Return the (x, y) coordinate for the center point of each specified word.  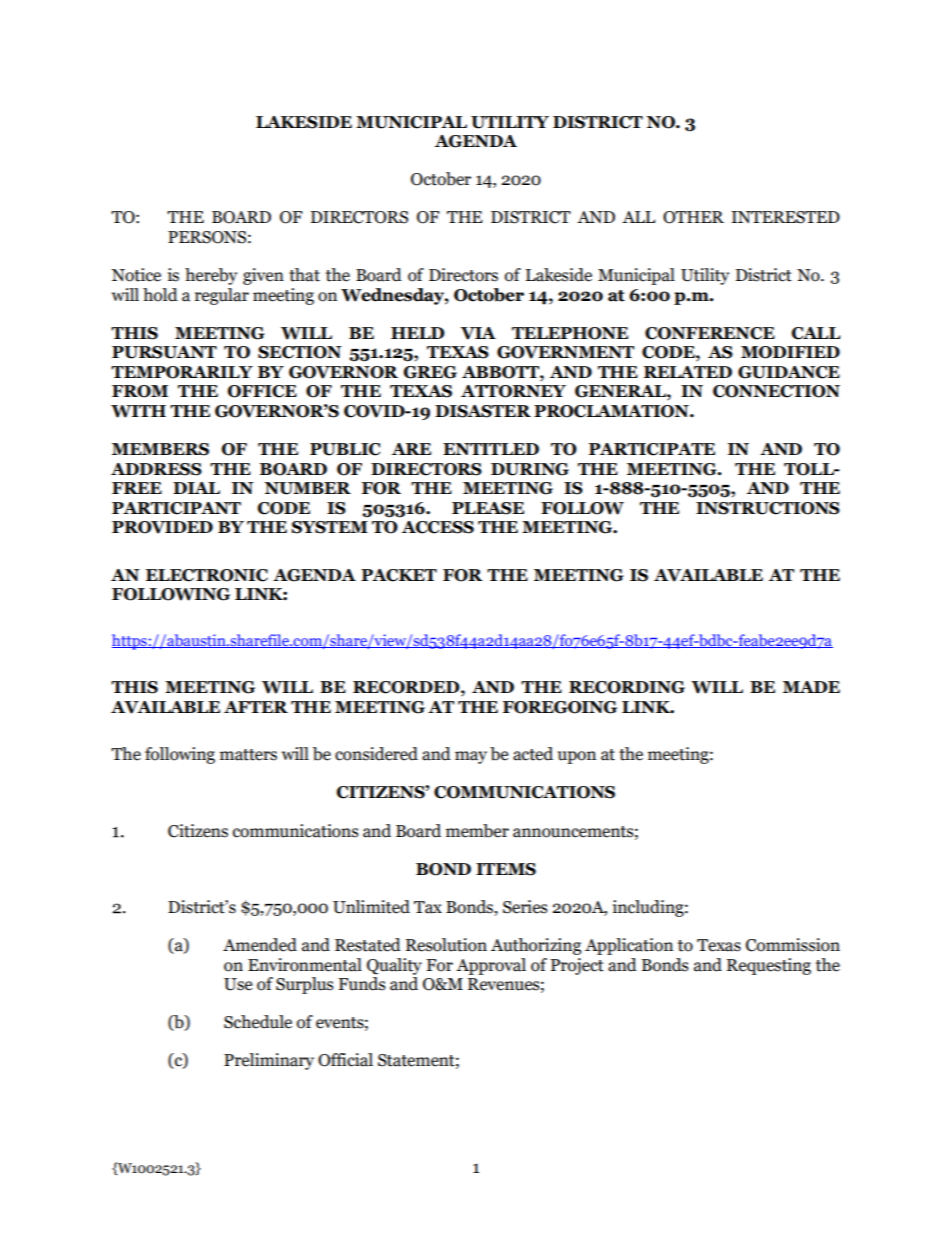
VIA (478, 333)
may (471, 757)
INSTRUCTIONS (768, 508)
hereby (211, 276)
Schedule (258, 1022)
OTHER (693, 217)
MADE (811, 687)
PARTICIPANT (176, 508)
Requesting (769, 966)
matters (248, 755)
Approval (491, 966)
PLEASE (488, 508)
